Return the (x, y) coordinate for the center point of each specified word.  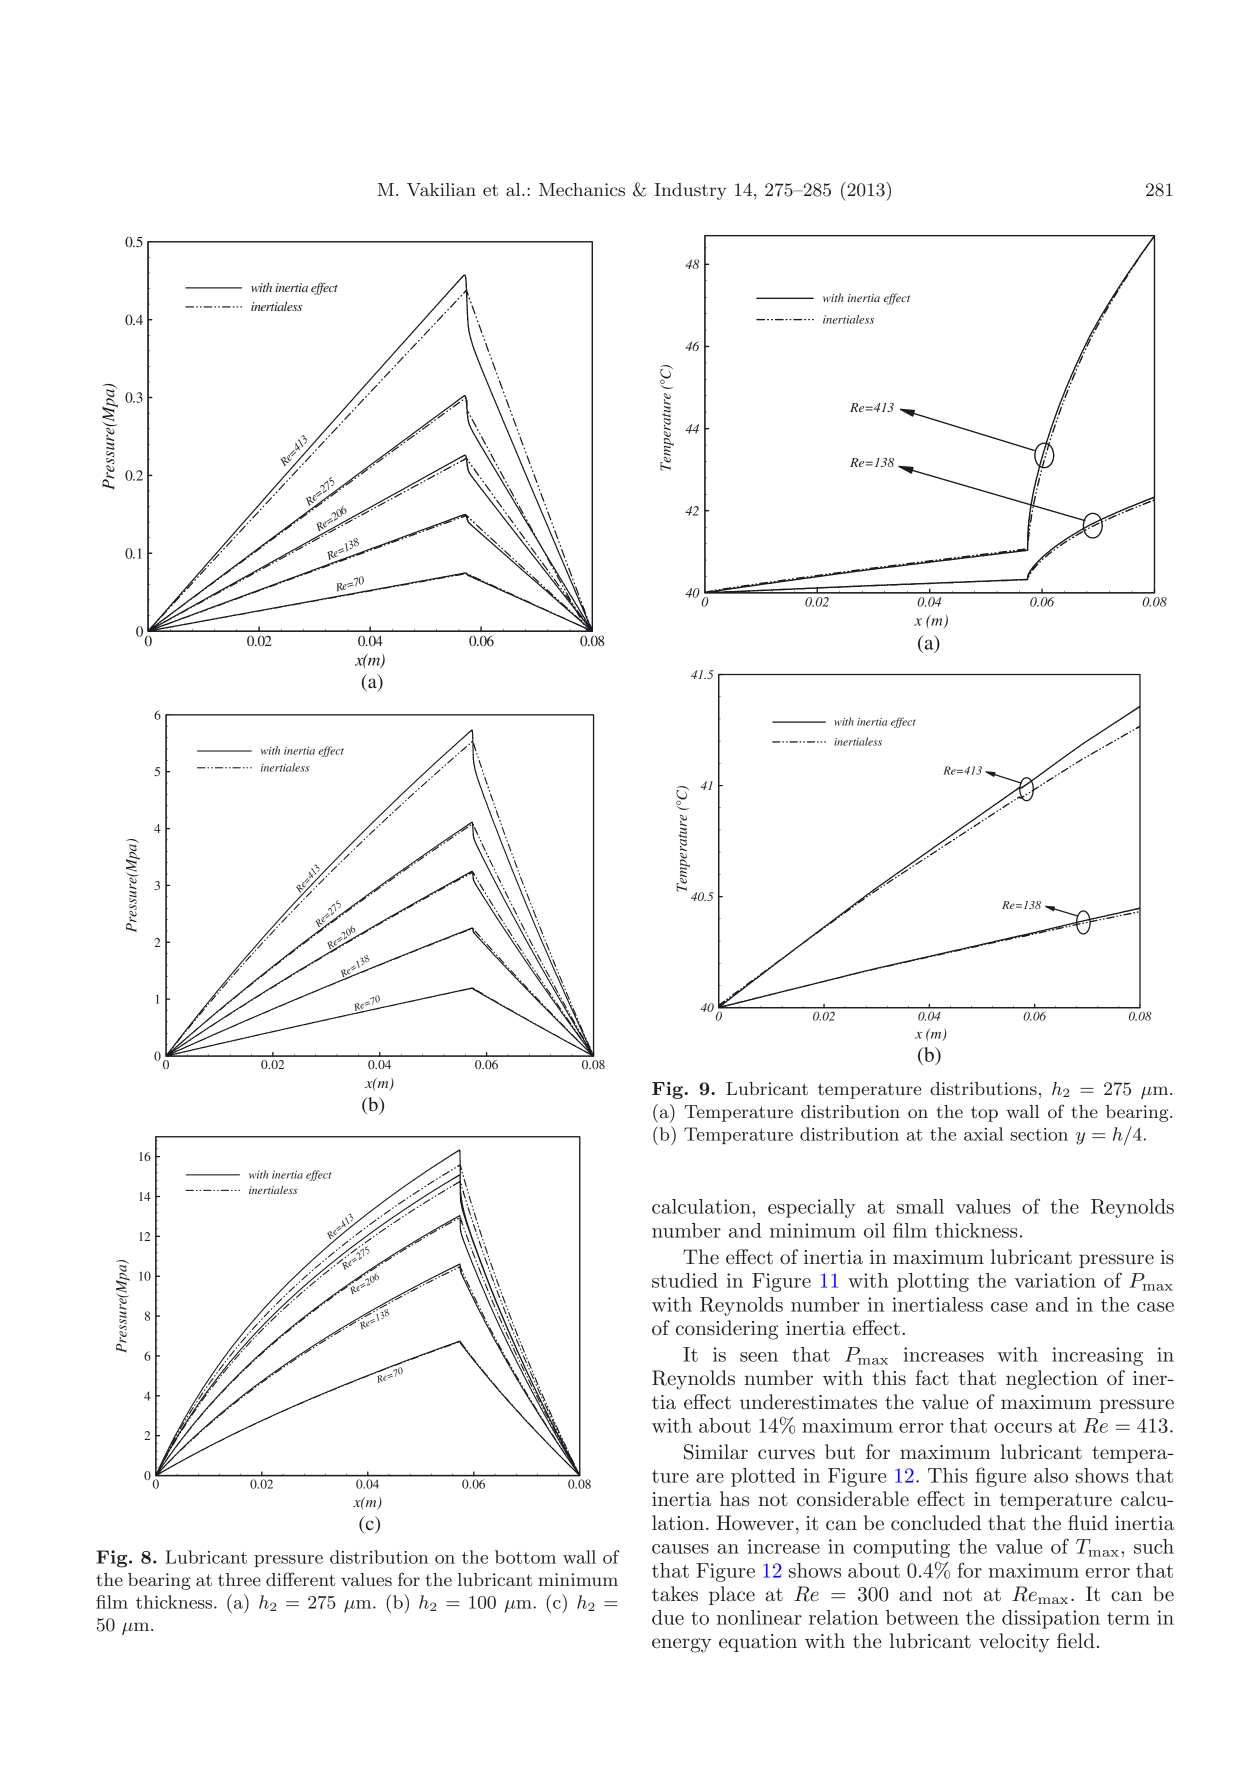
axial (983, 1134)
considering (727, 1330)
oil (874, 1230)
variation (1055, 1280)
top (984, 1114)
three (239, 1579)
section (1039, 1134)
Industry (690, 191)
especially (812, 1208)
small (920, 1206)
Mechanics (582, 189)
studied (685, 1280)
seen (759, 1357)
